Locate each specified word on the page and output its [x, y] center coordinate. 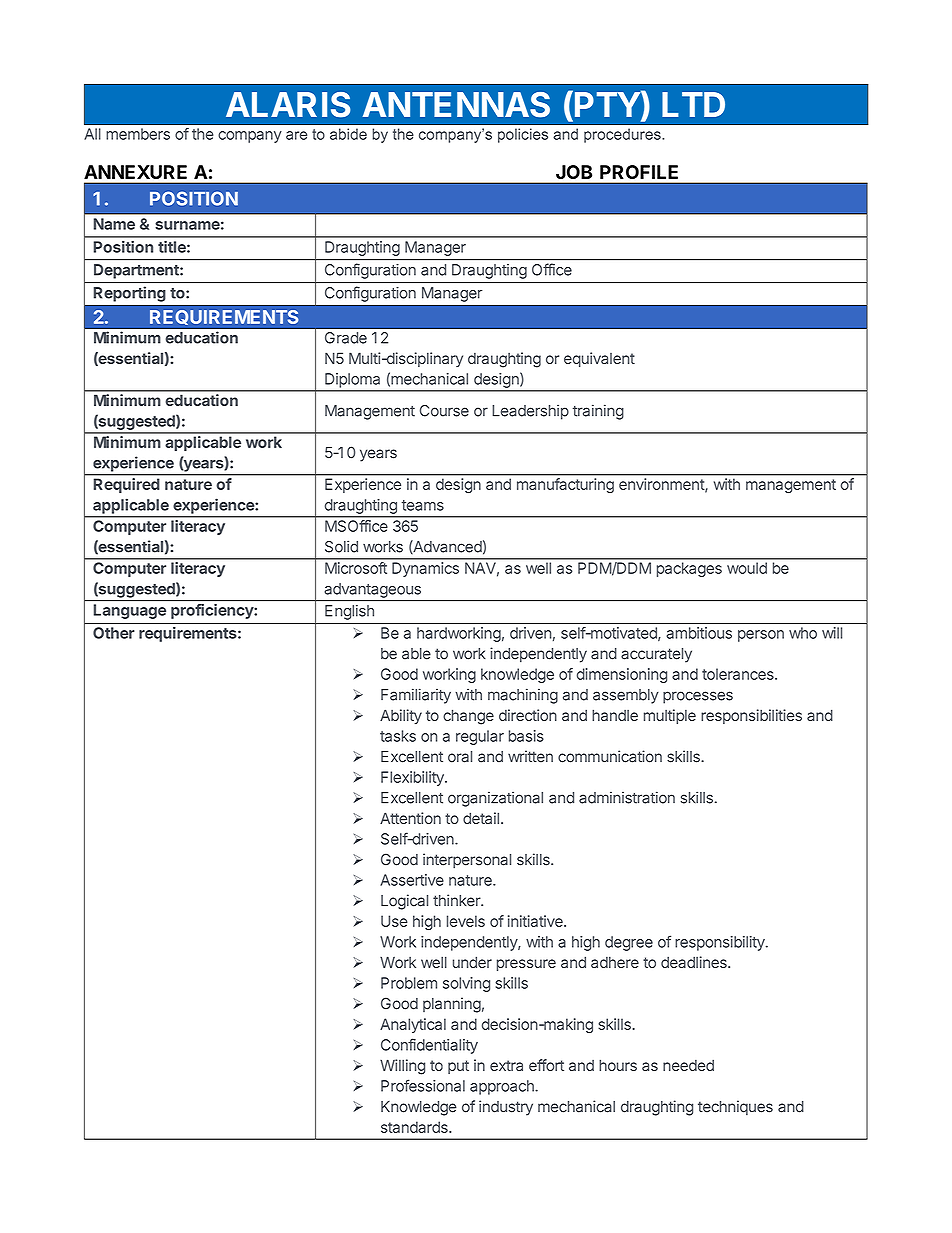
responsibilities [751, 716]
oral [460, 757]
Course [444, 411]
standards [415, 1127]
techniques [735, 1108]
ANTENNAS [456, 105]
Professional [423, 1085]
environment [662, 485]
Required [126, 485]
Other [113, 633]
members [138, 134]
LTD [693, 104]
